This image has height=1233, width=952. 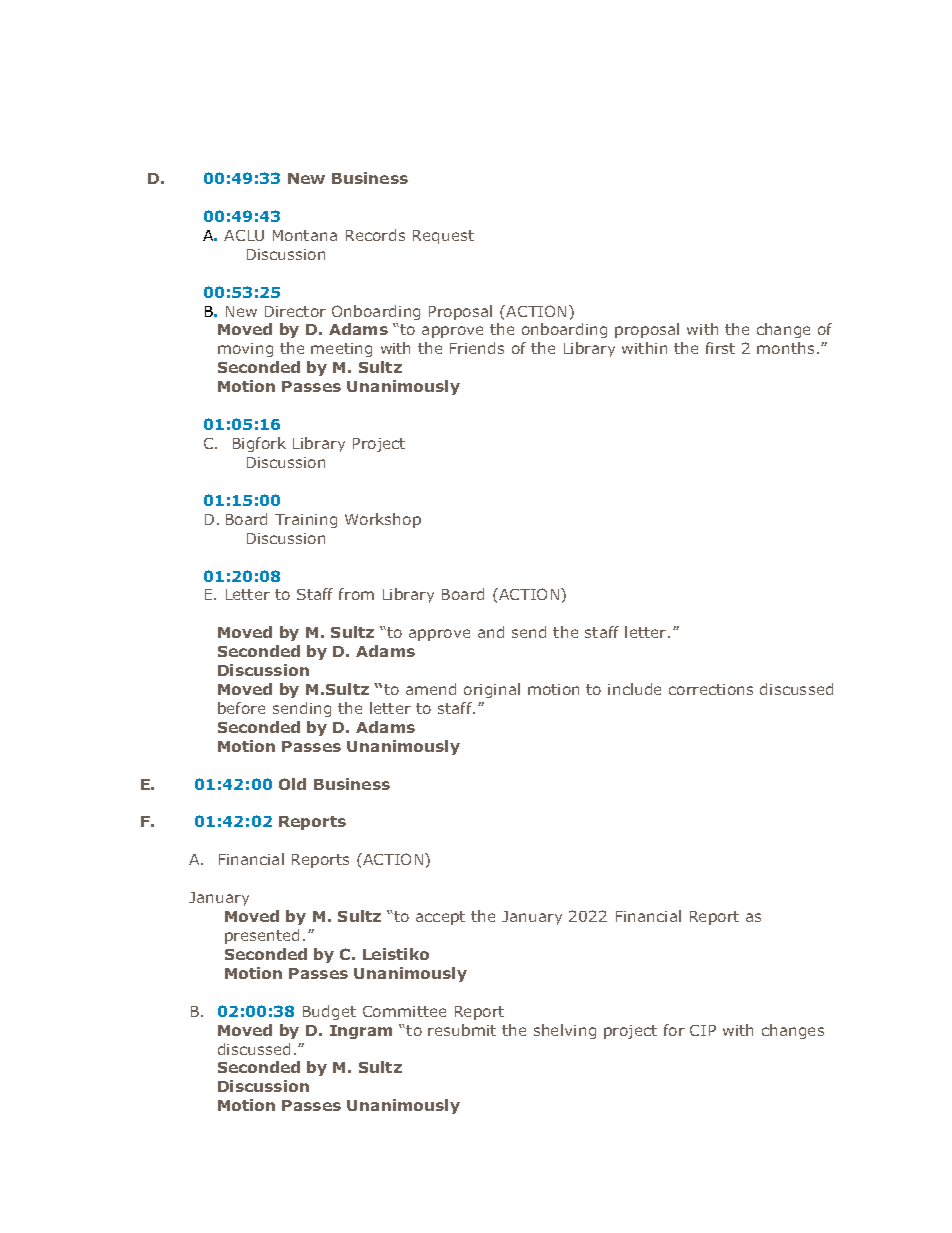 What do you see at coordinates (785, 348) in the image?
I see `months` at bounding box center [785, 348].
